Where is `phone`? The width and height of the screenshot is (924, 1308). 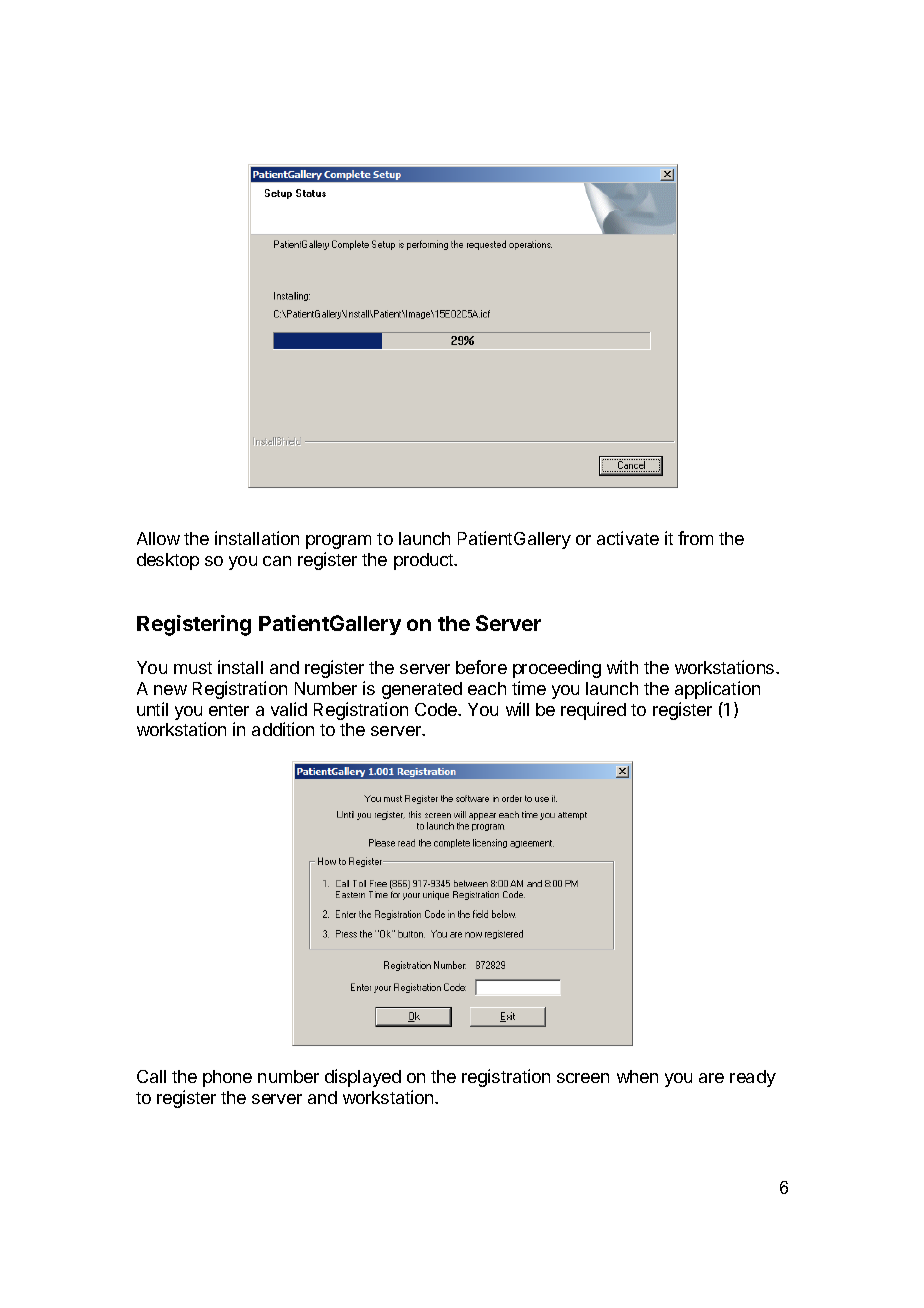
phone is located at coordinates (227, 1078).
